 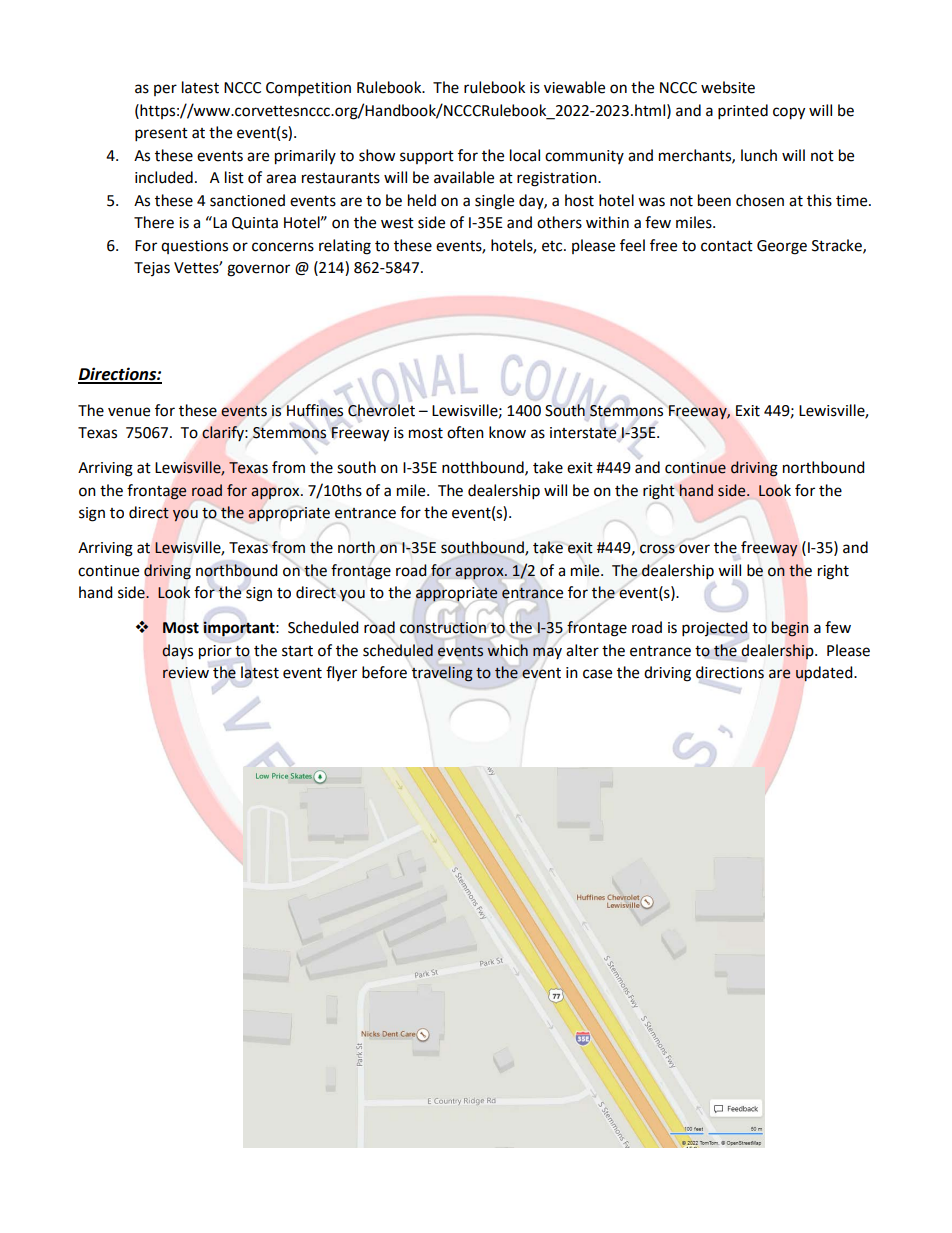 What do you see at coordinates (129, 412) in the screenshot?
I see `venue` at bounding box center [129, 412].
